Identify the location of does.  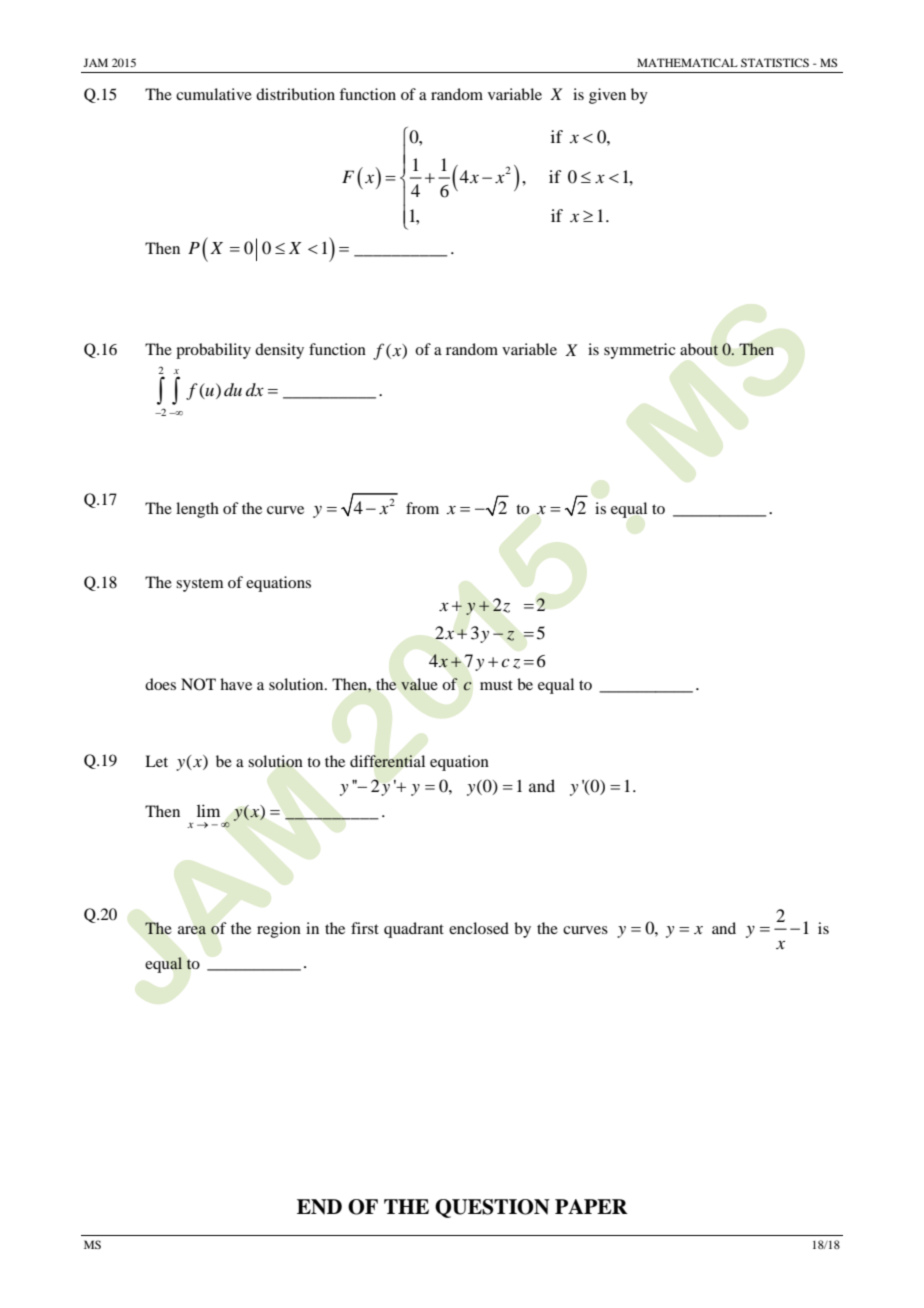
(160, 684).
